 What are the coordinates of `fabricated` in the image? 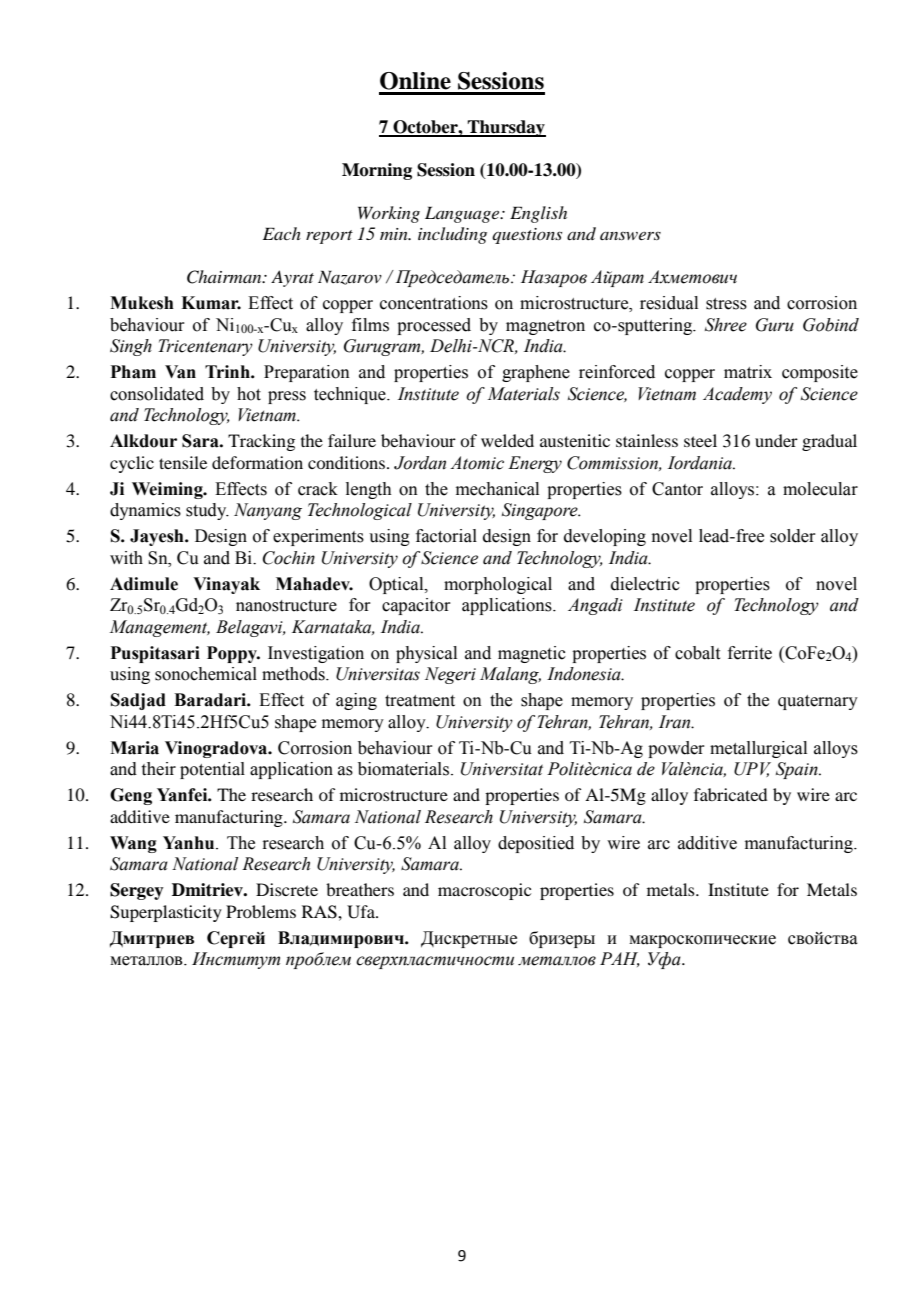 It's located at (730, 794).
